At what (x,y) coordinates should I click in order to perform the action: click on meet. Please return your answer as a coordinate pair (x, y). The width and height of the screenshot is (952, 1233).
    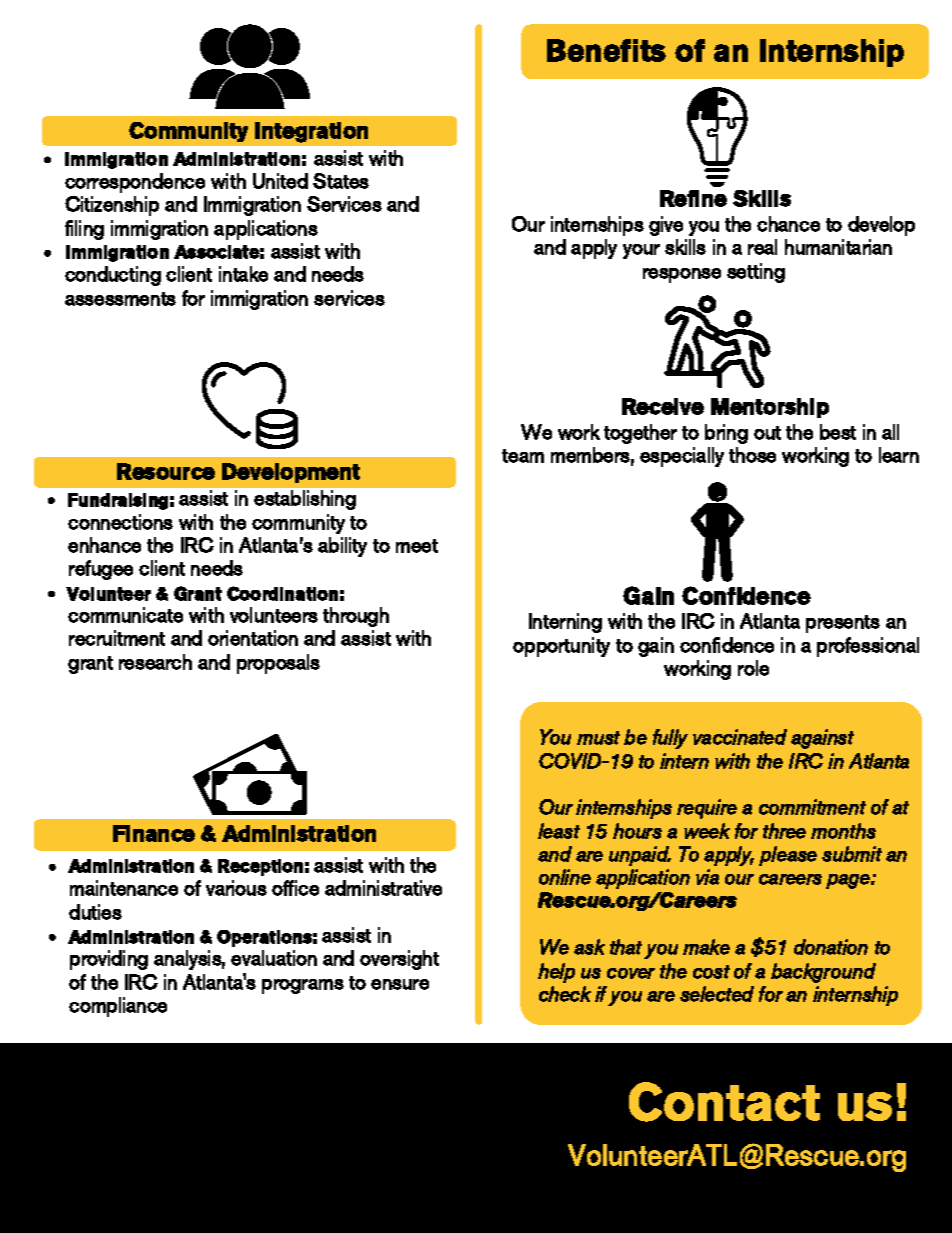
    Looking at the image, I should click on (417, 546).
